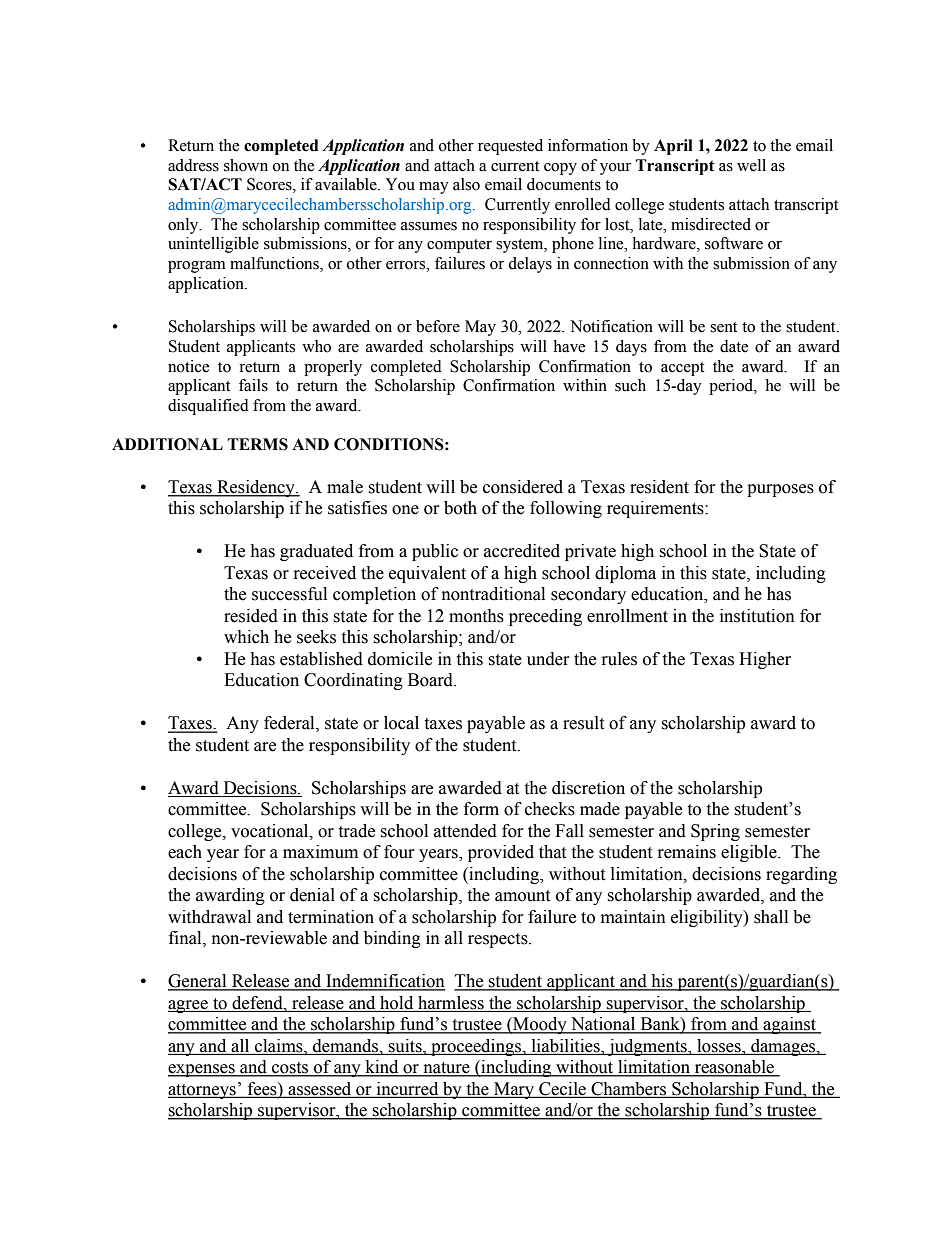 The width and height of the image is (952, 1233). What do you see at coordinates (246, 165) in the image?
I see `shown` at bounding box center [246, 165].
